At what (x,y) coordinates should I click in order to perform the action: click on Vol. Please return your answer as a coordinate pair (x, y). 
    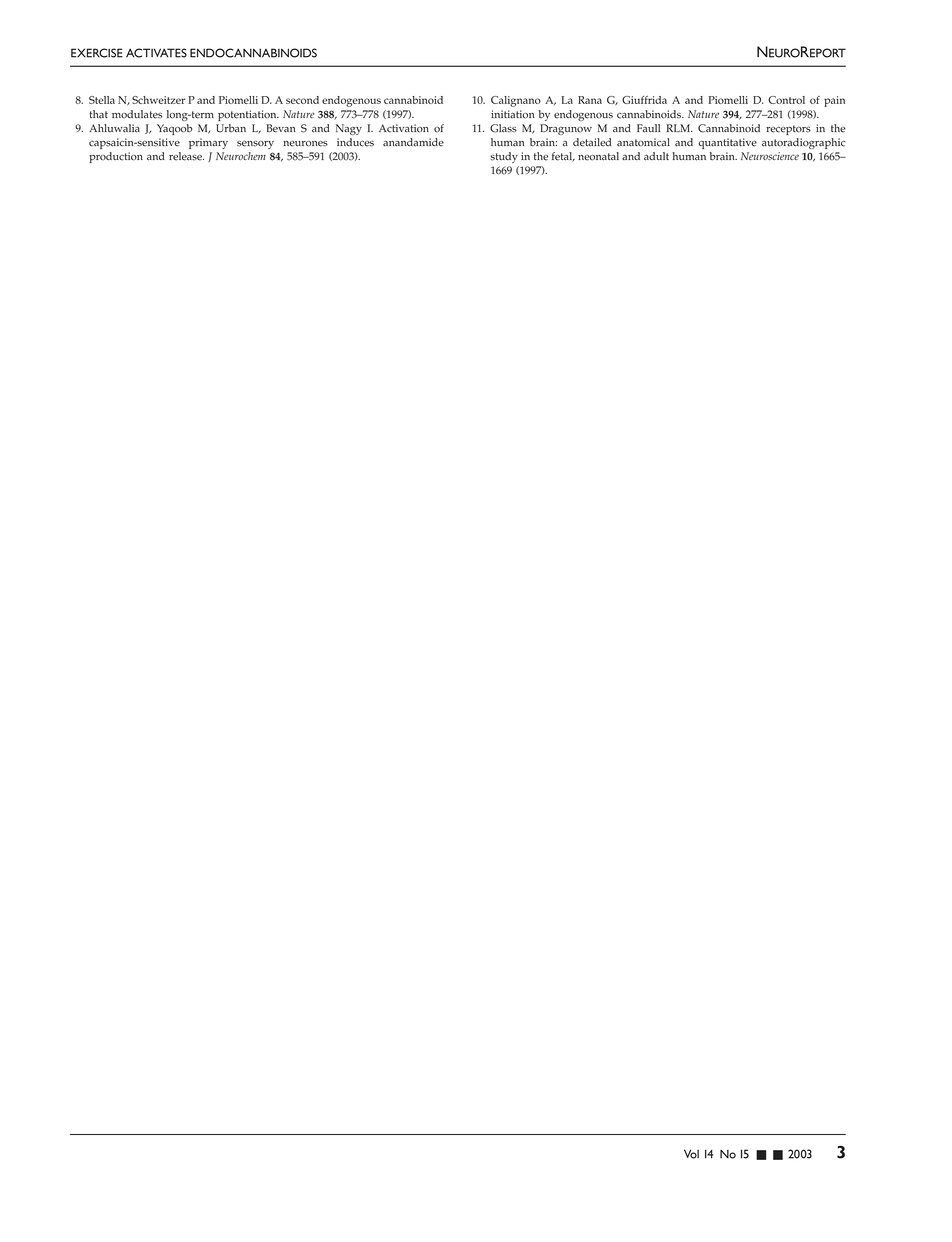
    Looking at the image, I should click on (691, 1154).
